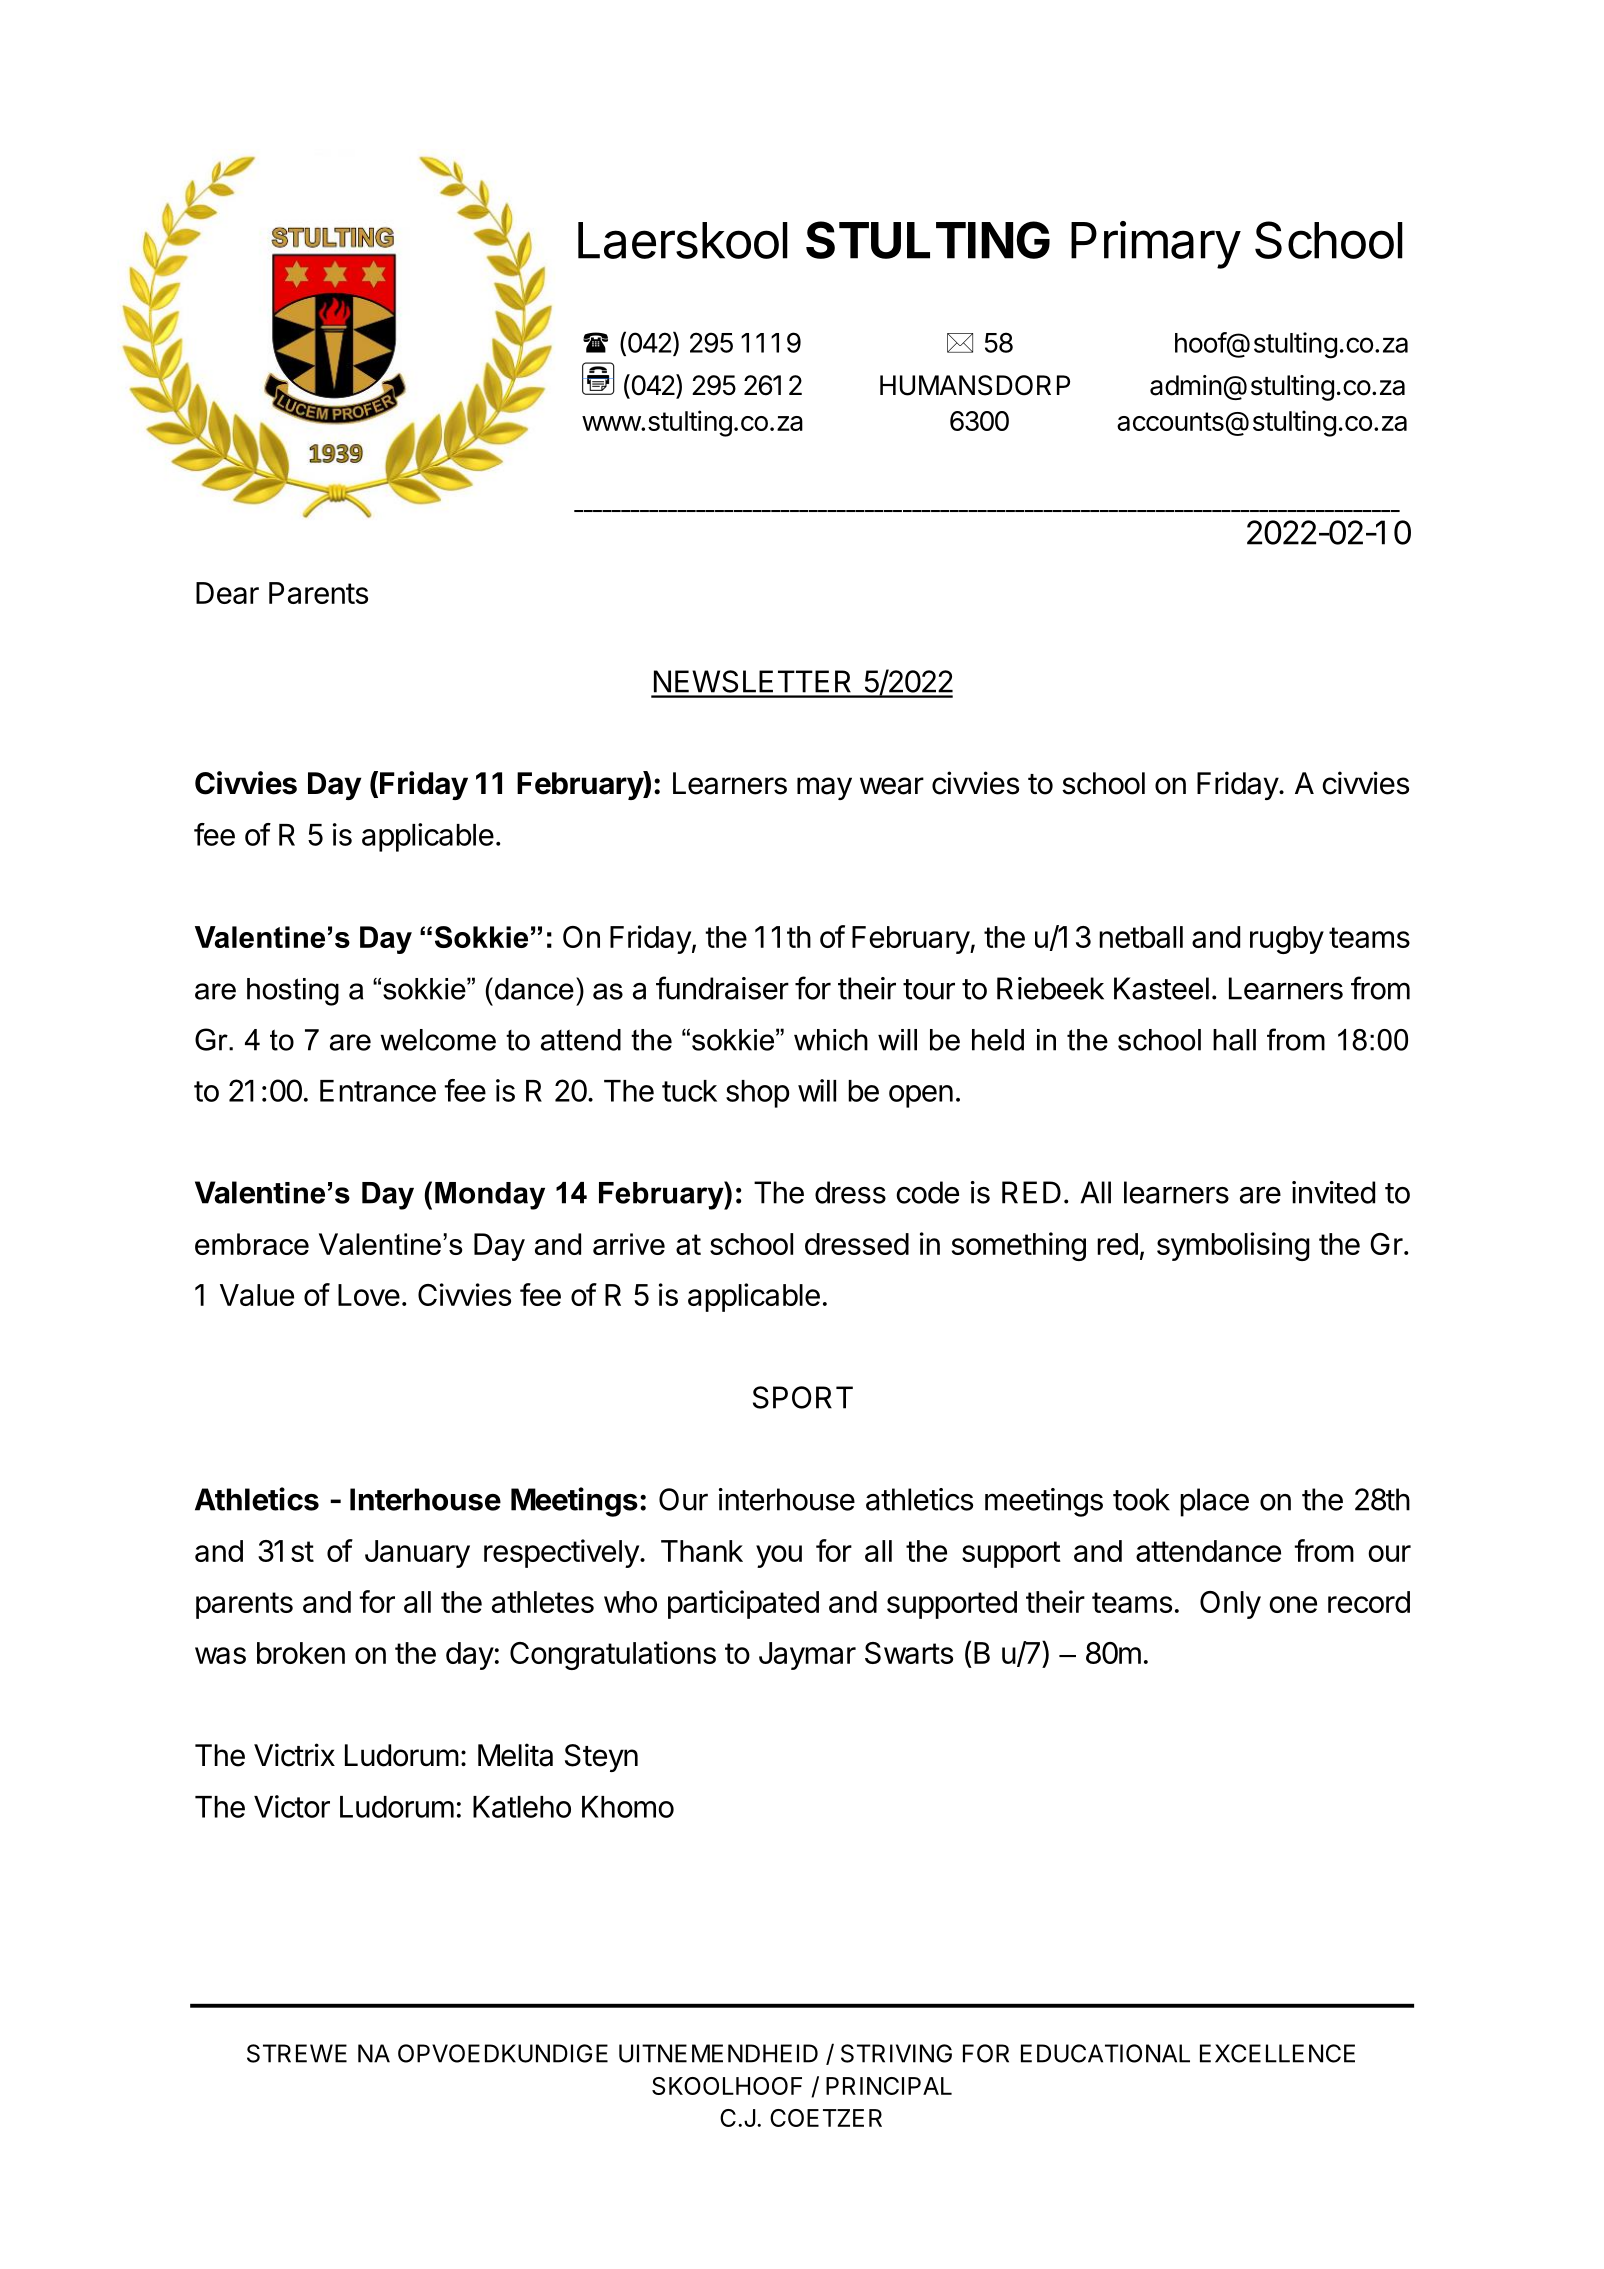 This screenshot has width=1604, height=2269. I want to click on STRIVING, so click(896, 2053).
